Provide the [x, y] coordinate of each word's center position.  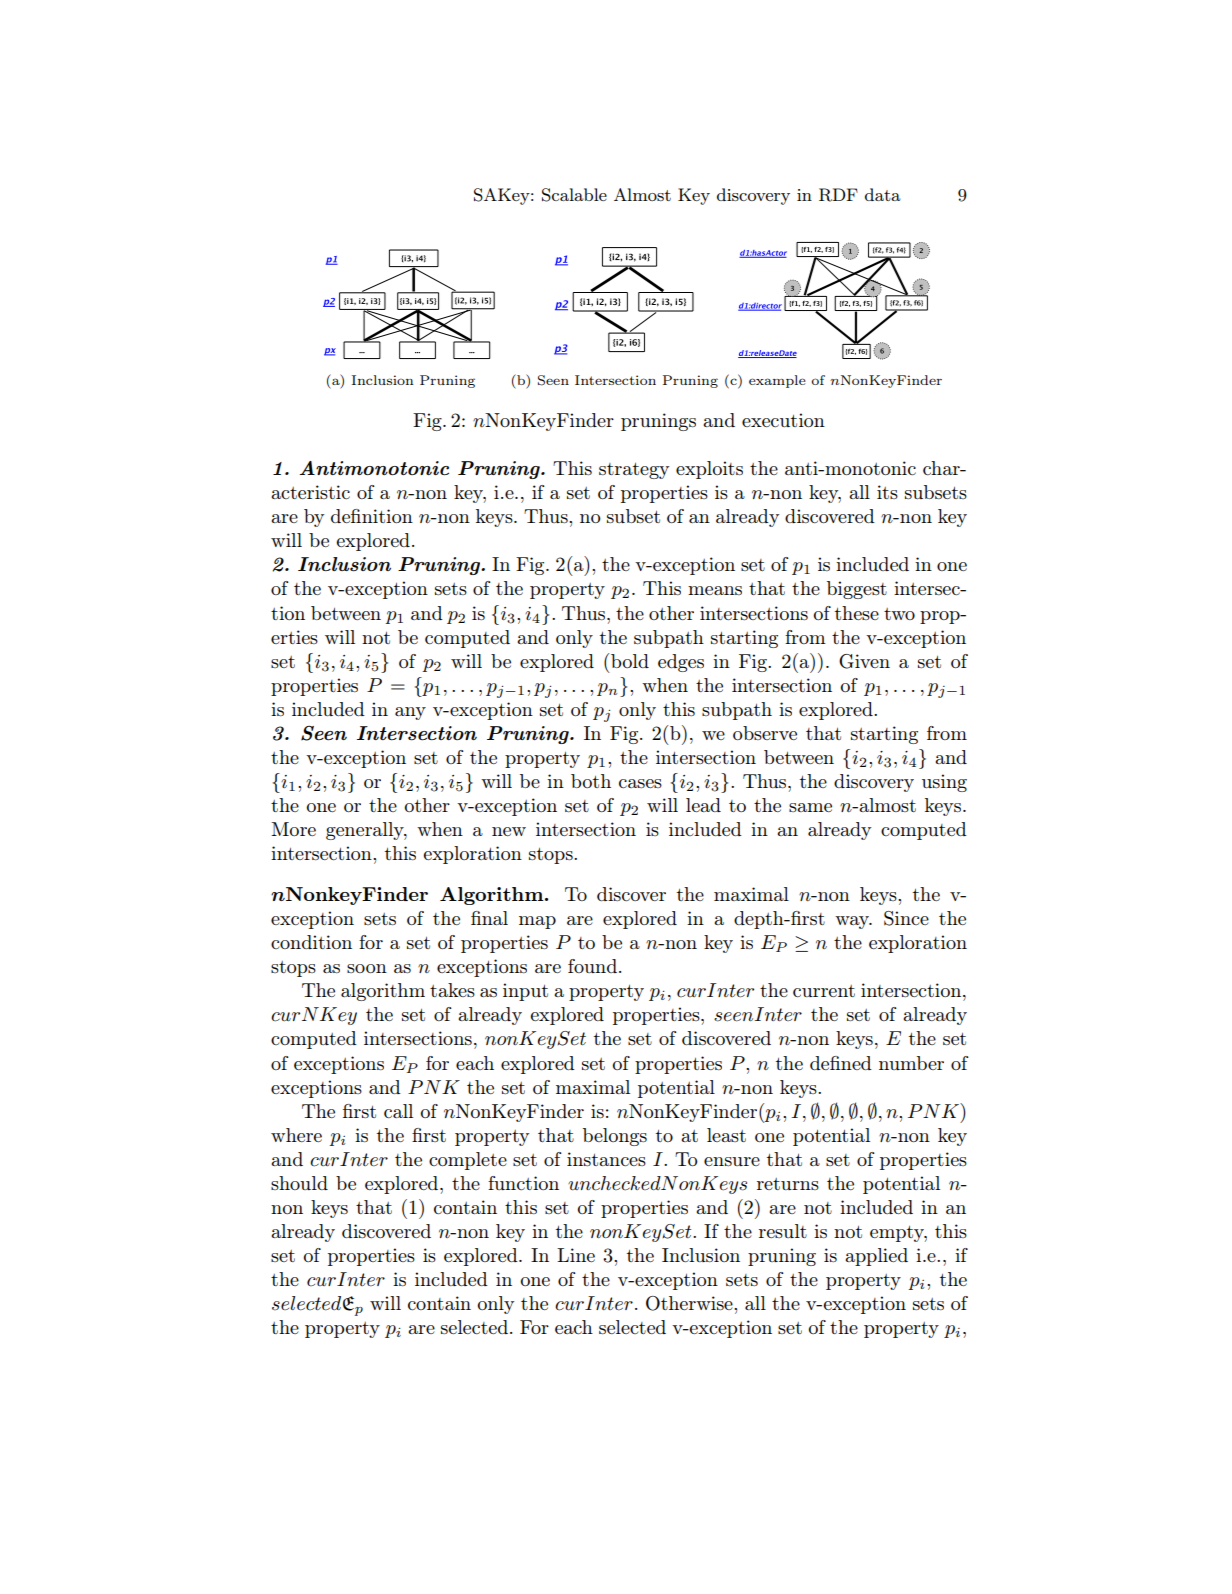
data [883, 194]
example [777, 381]
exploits [709, 470]
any [410, 713]
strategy [634, 471]
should [299, 1183]
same [810, 807]
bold [630, 661]
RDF [838, 195]
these [857, 613]
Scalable [574, 195]
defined [841, 1063]
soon [367, 968]
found [592, 966]
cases [640, 783]
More [293, 829]
